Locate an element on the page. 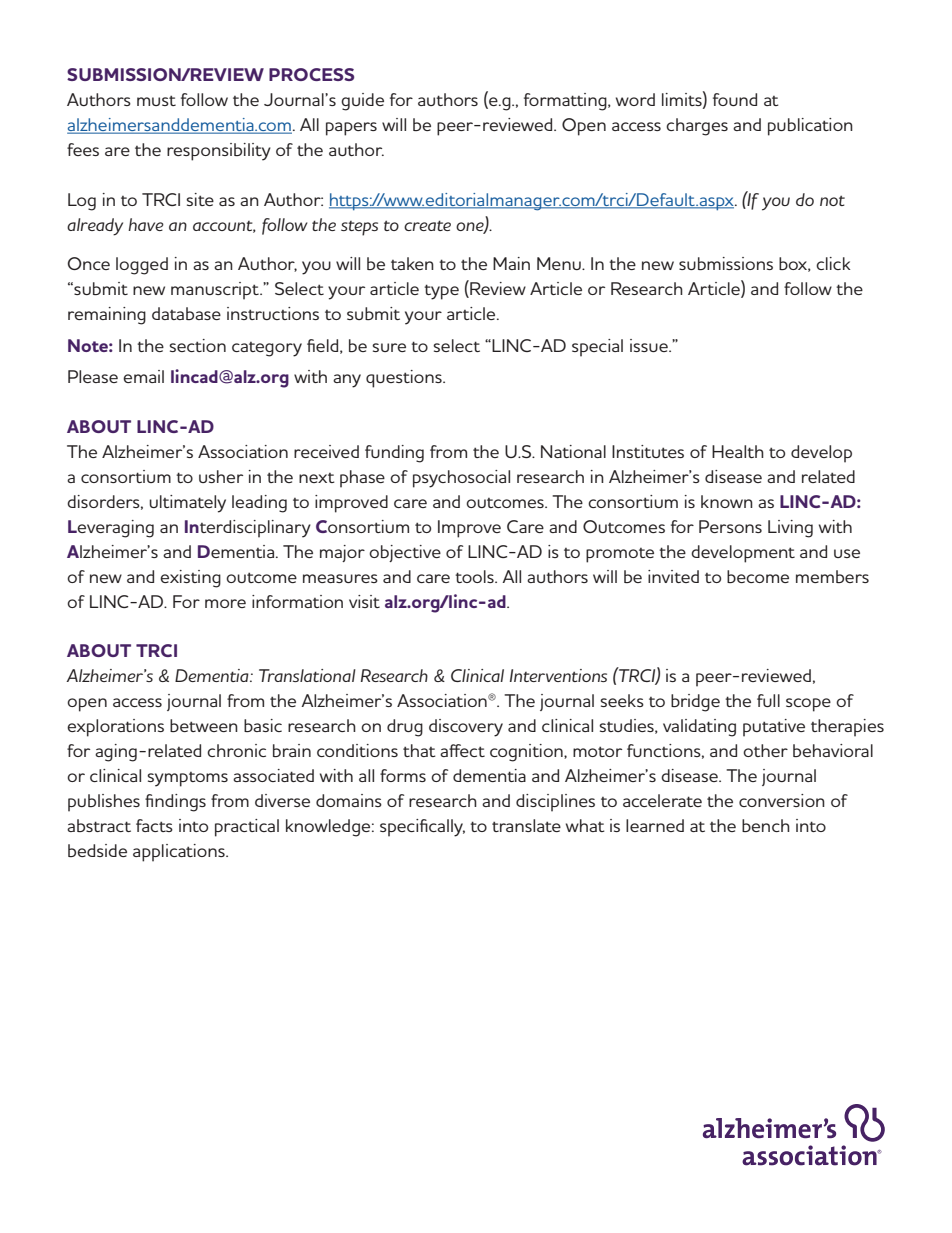 Image resolution: width=952 pixels, height=1233 pixels. facts is located at coordinates (154, 825).
